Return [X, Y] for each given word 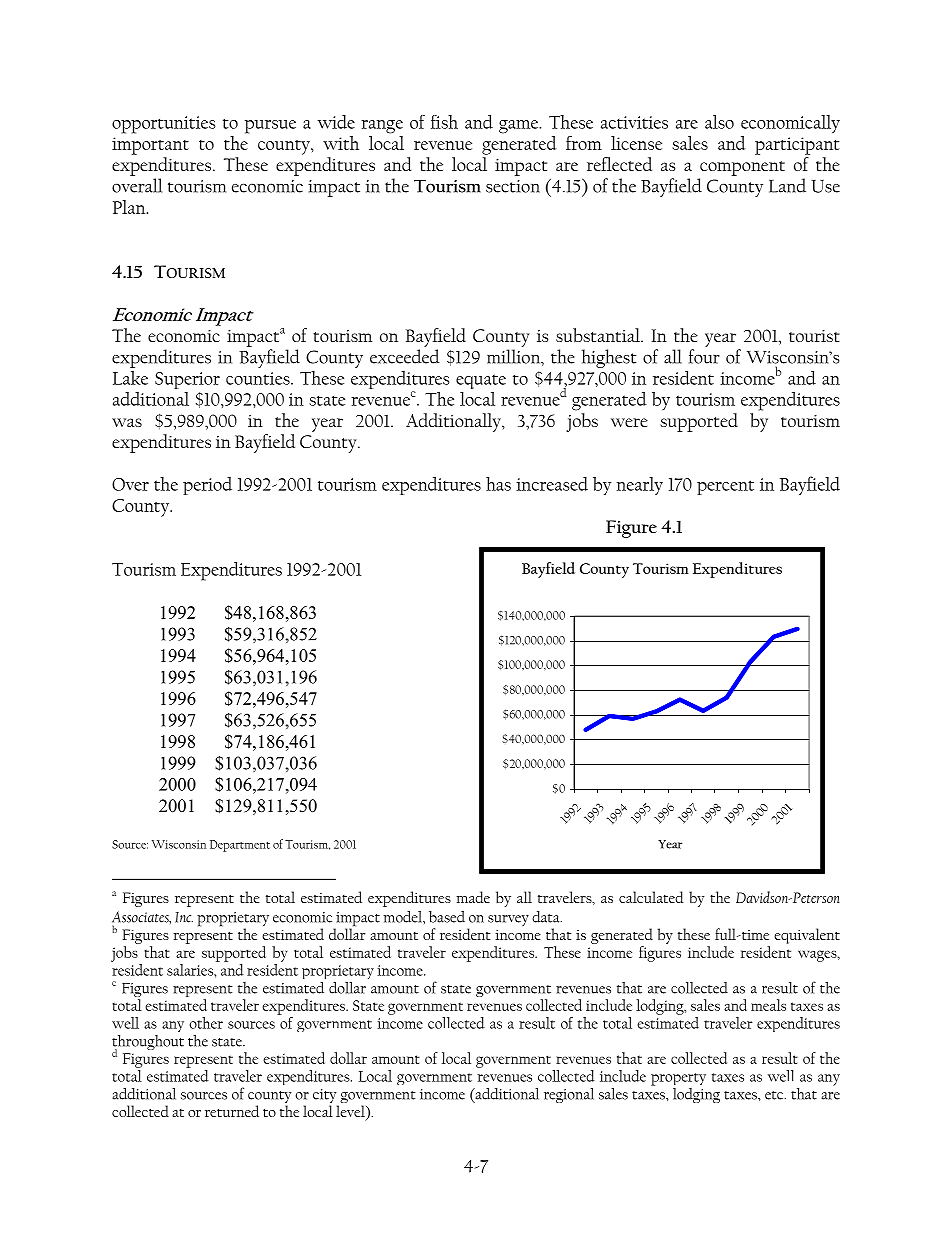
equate [481, 381]
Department [240, 846]
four [704, 356]
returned [232, 1111]
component [742, 168]
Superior [187, 380]
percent [725, 487]
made [473, 897]
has [498, 483]
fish [444, 122]
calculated [651, 897]
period [207, 486]
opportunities [163, 125]
